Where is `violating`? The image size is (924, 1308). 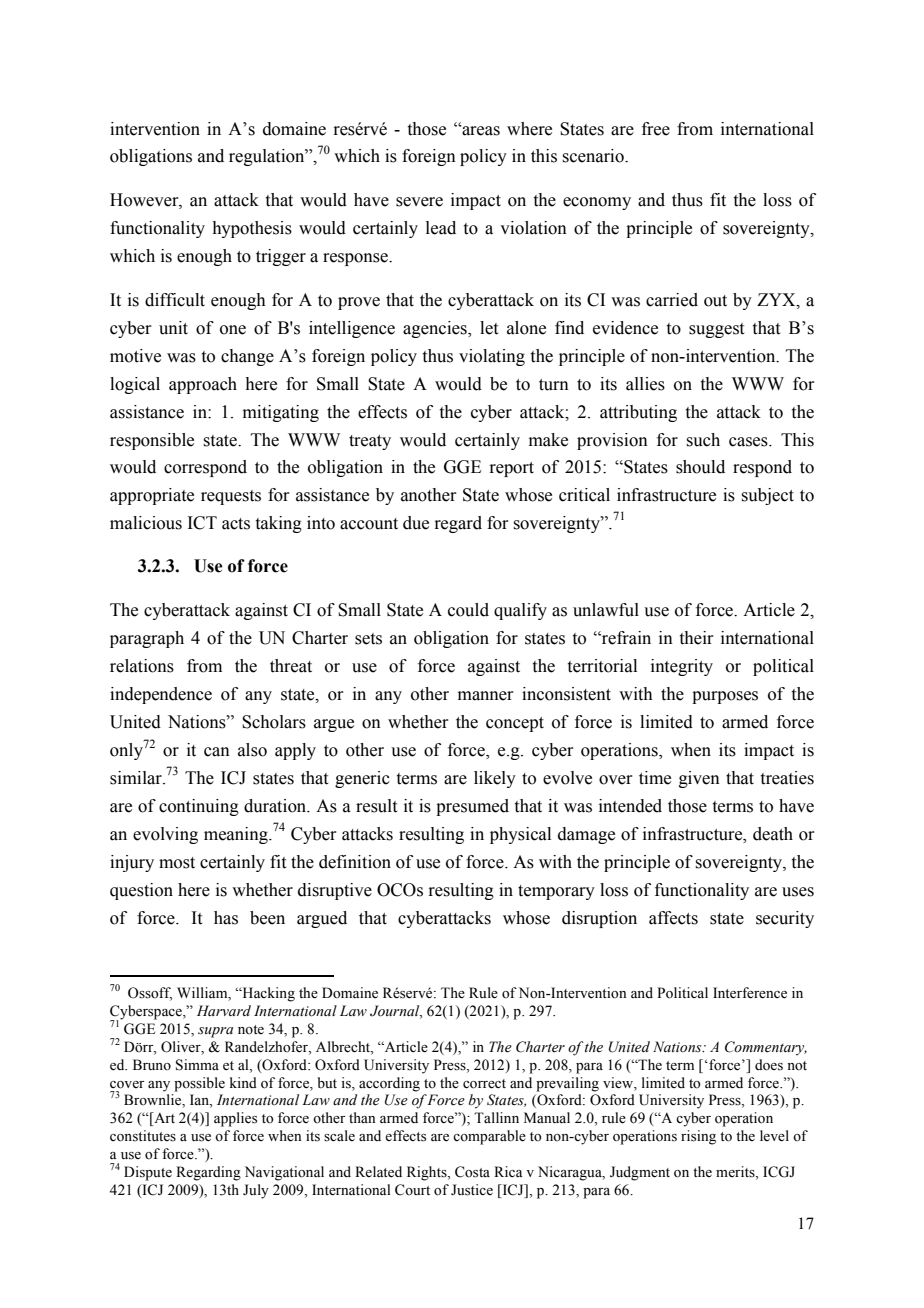 violating is located at coordinates (492, 357).
